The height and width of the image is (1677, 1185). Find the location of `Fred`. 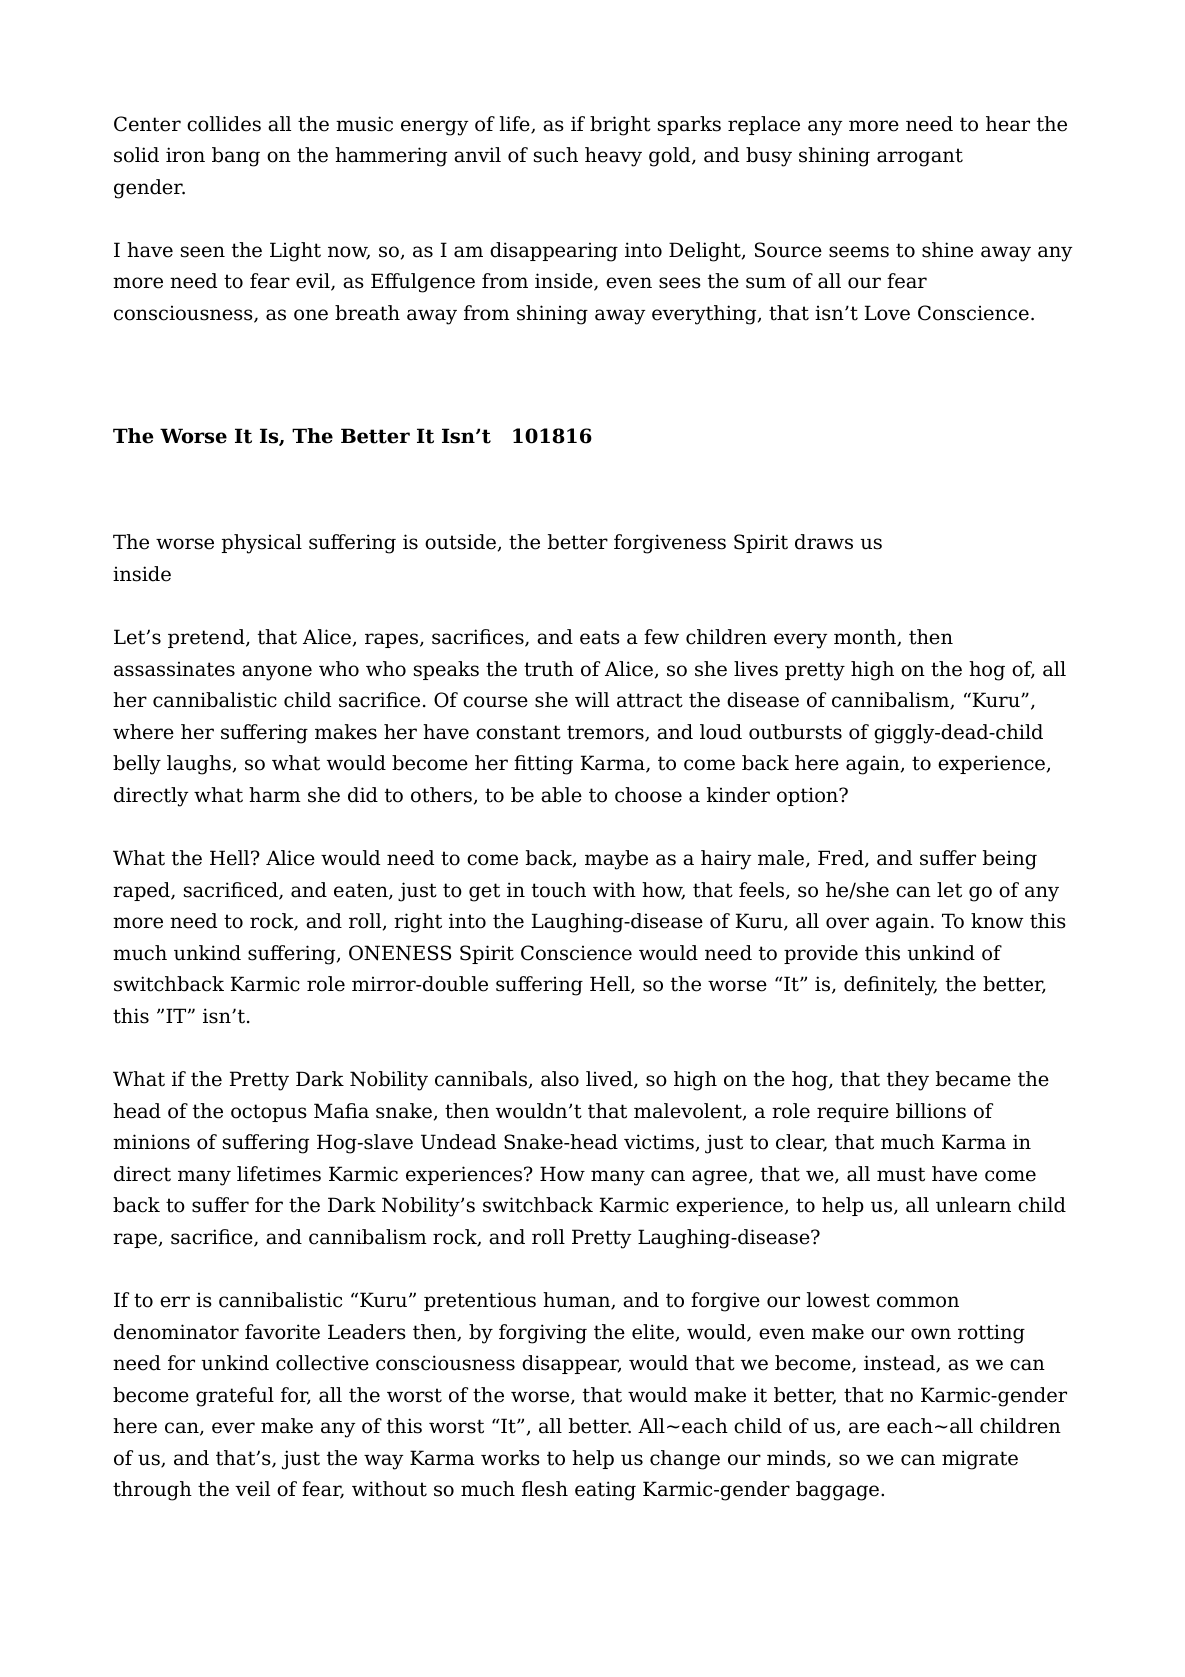

Fred is located at coordinates (842, 859).
